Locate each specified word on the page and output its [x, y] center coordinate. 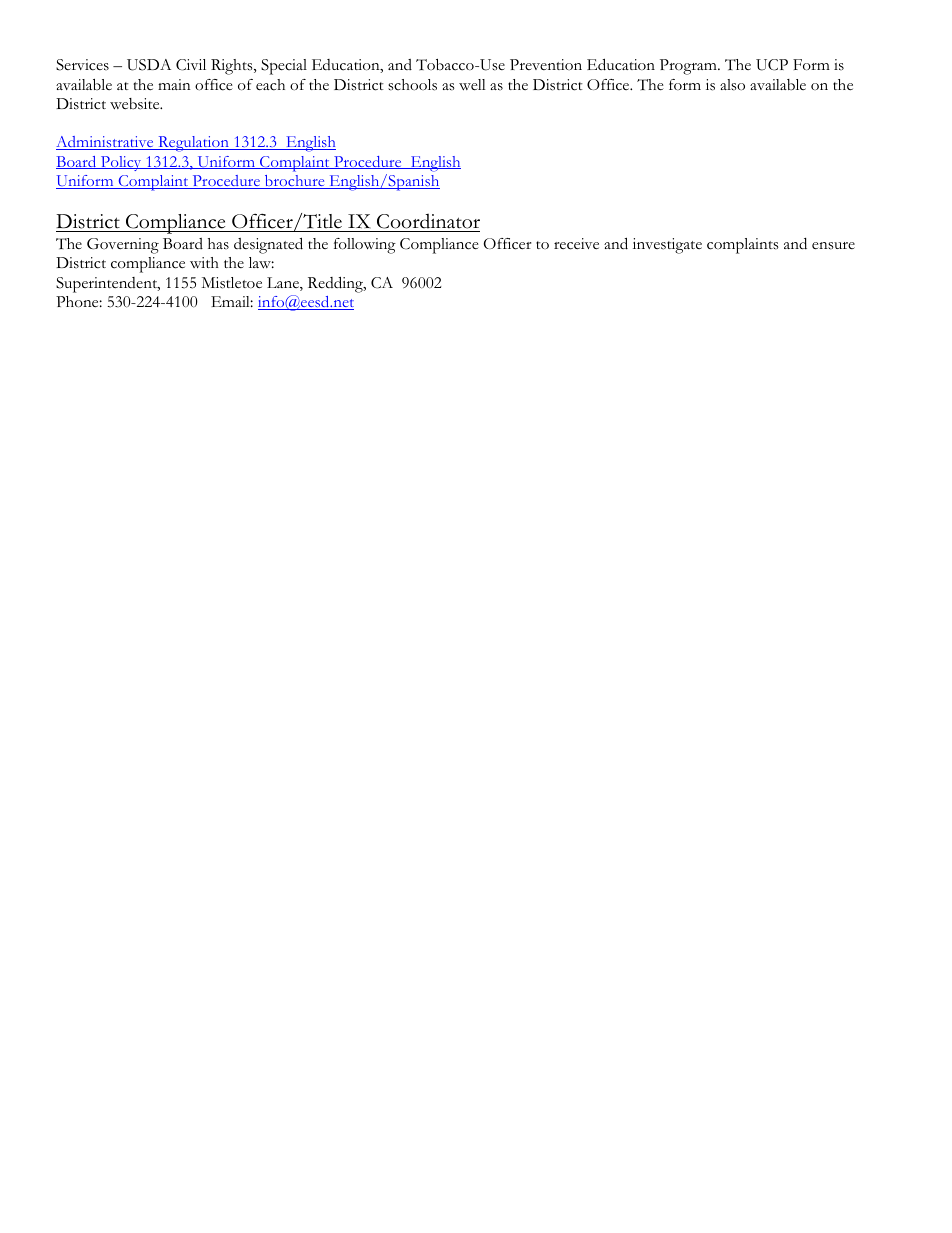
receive [576, 244]
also [732, 85]
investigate [667, 246]
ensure [833, 246]
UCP [772, 65]
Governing [123, 246]
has [218, 244]
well [472, 85]
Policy [121, 163]
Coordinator [427, 222]
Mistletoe [231, 283]
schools [412, 85]
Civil [191, 65]
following [365, 246]
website [136, 104]
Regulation [193, 144]
